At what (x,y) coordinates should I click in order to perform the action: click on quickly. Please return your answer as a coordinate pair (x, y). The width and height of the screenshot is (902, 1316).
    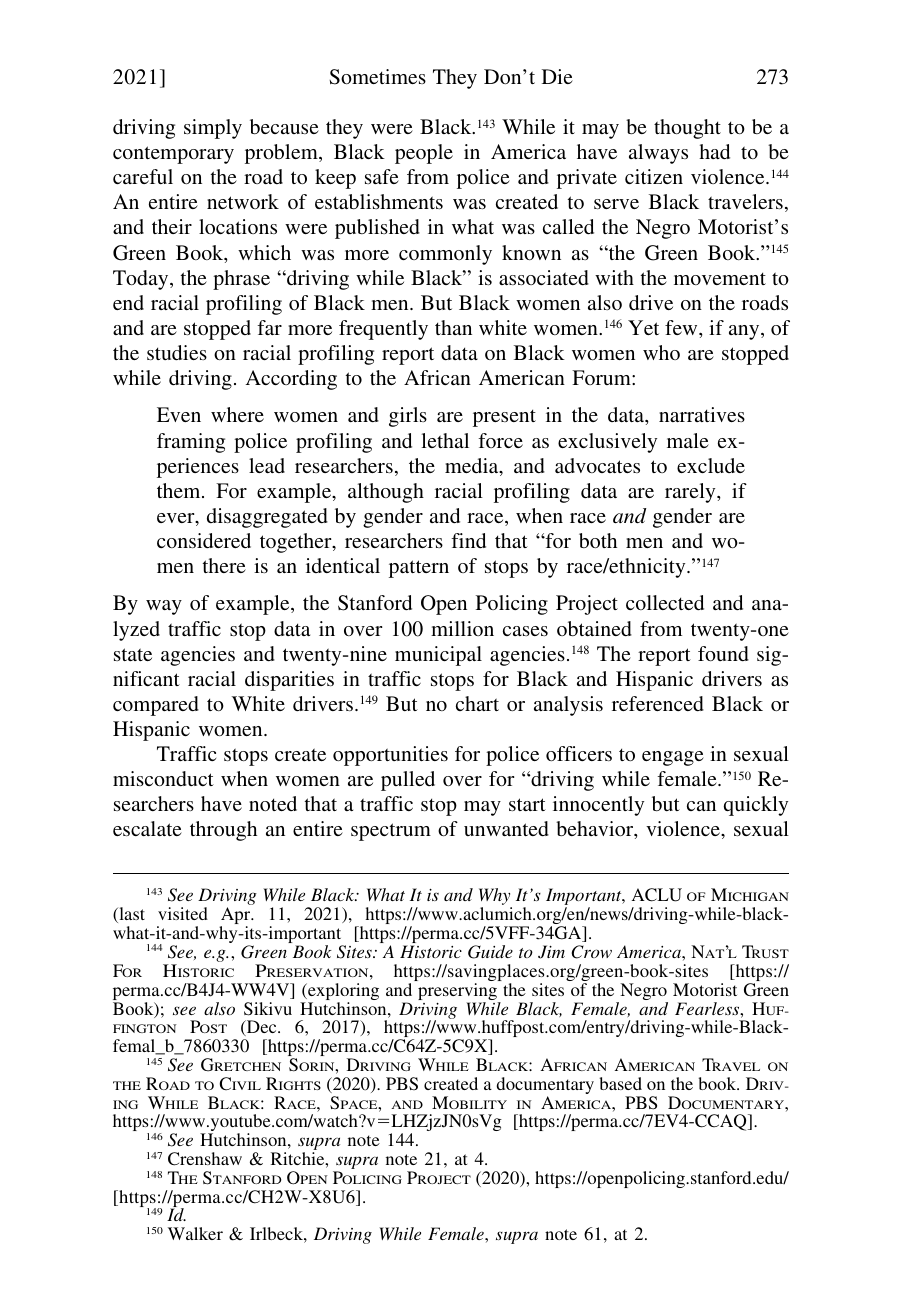
    Looking at the image, I should click on (756, 806).
